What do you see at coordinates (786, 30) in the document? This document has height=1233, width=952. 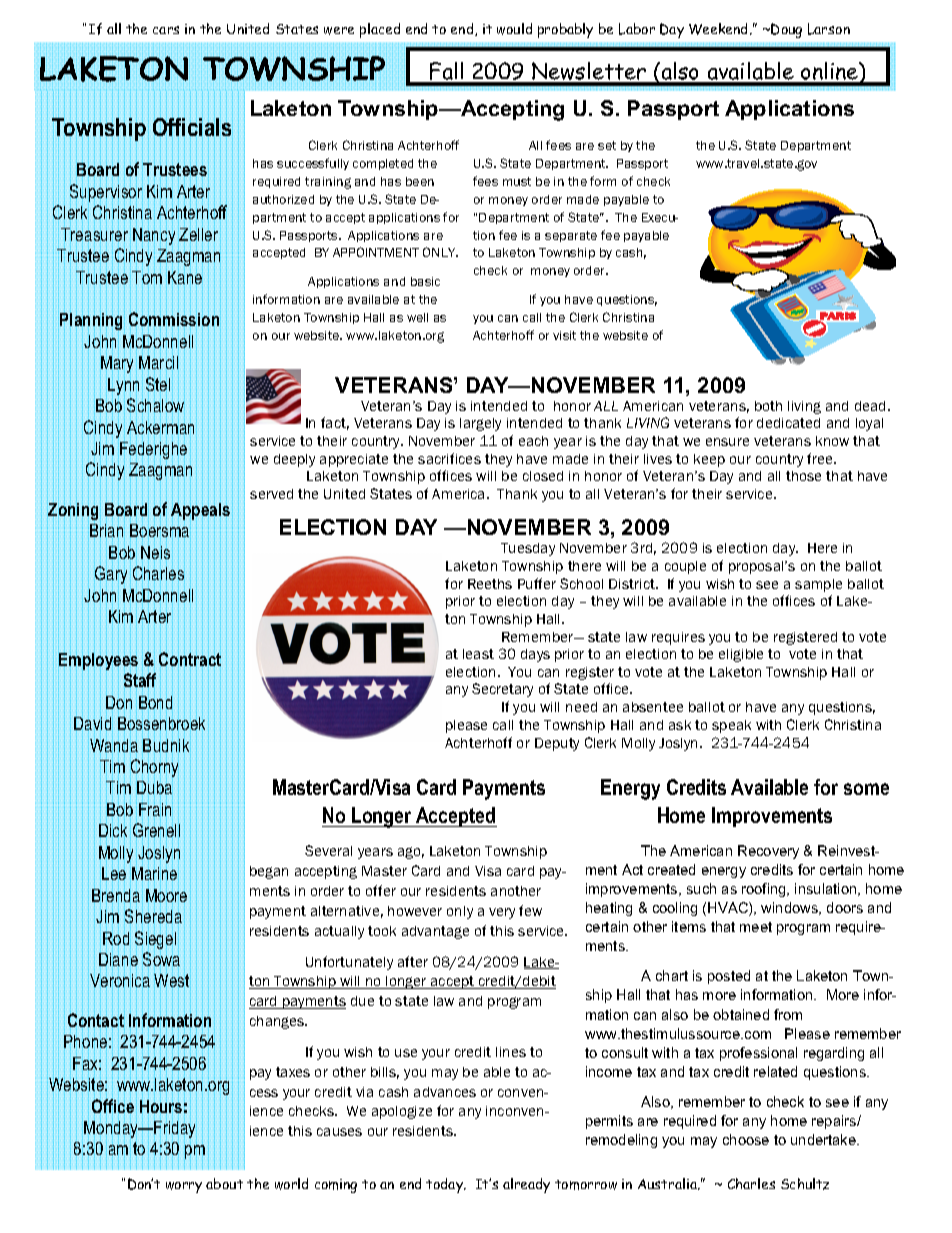 I see `Doug` at bounding box center [786, 30].
